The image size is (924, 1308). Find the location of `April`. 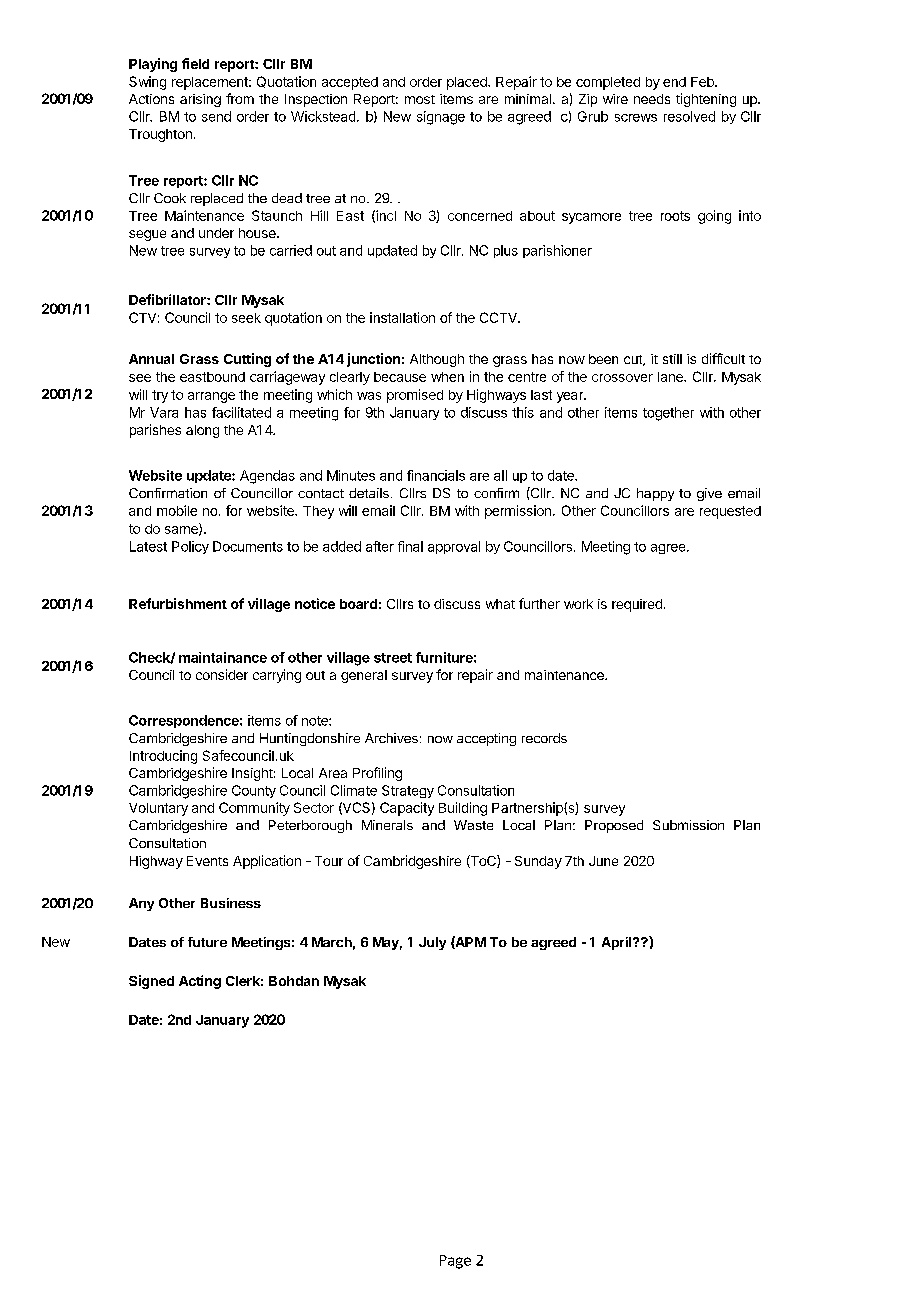

April is located at coordinates (618, 943).
